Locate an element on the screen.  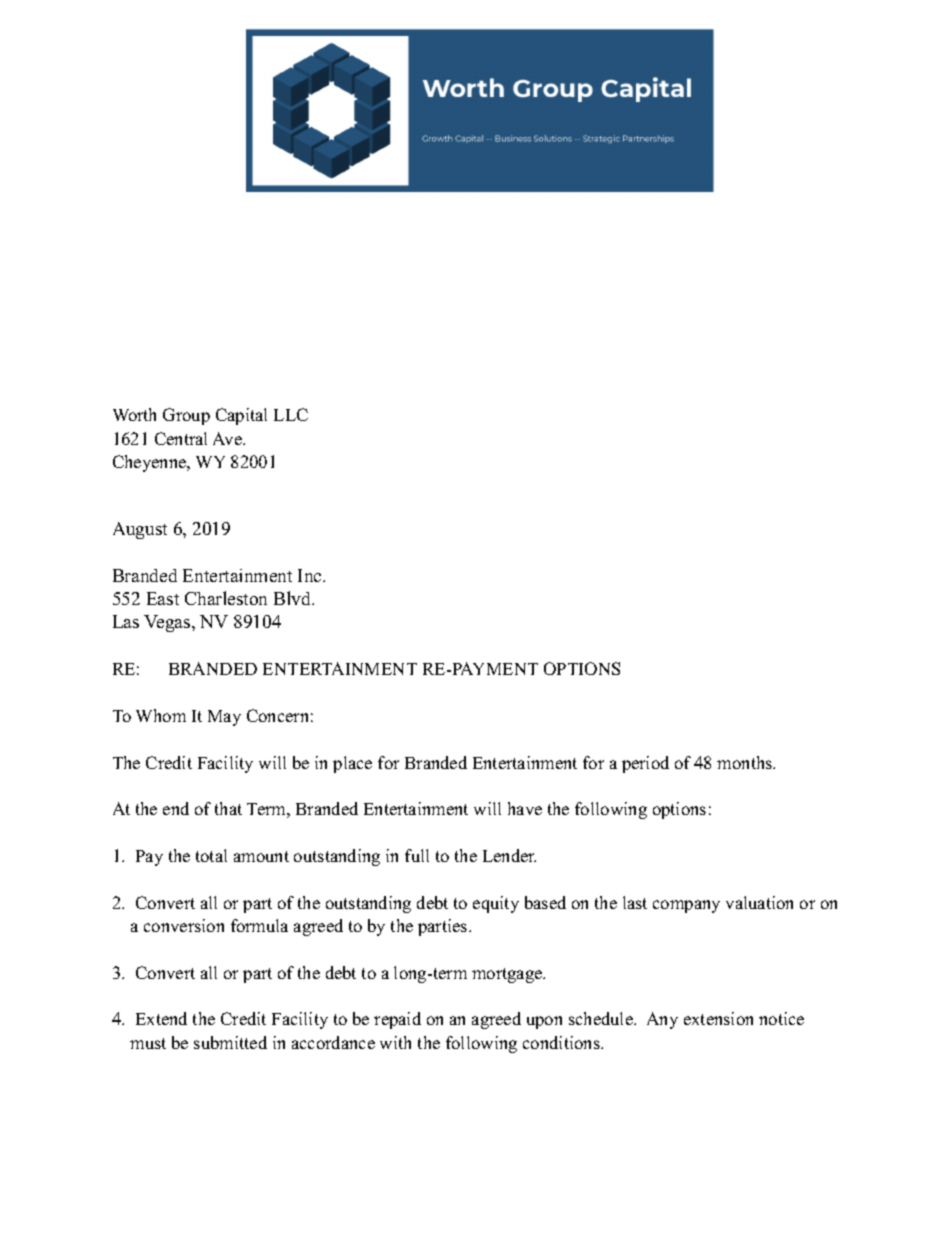
Capital is located at coordinates (241, 416).
